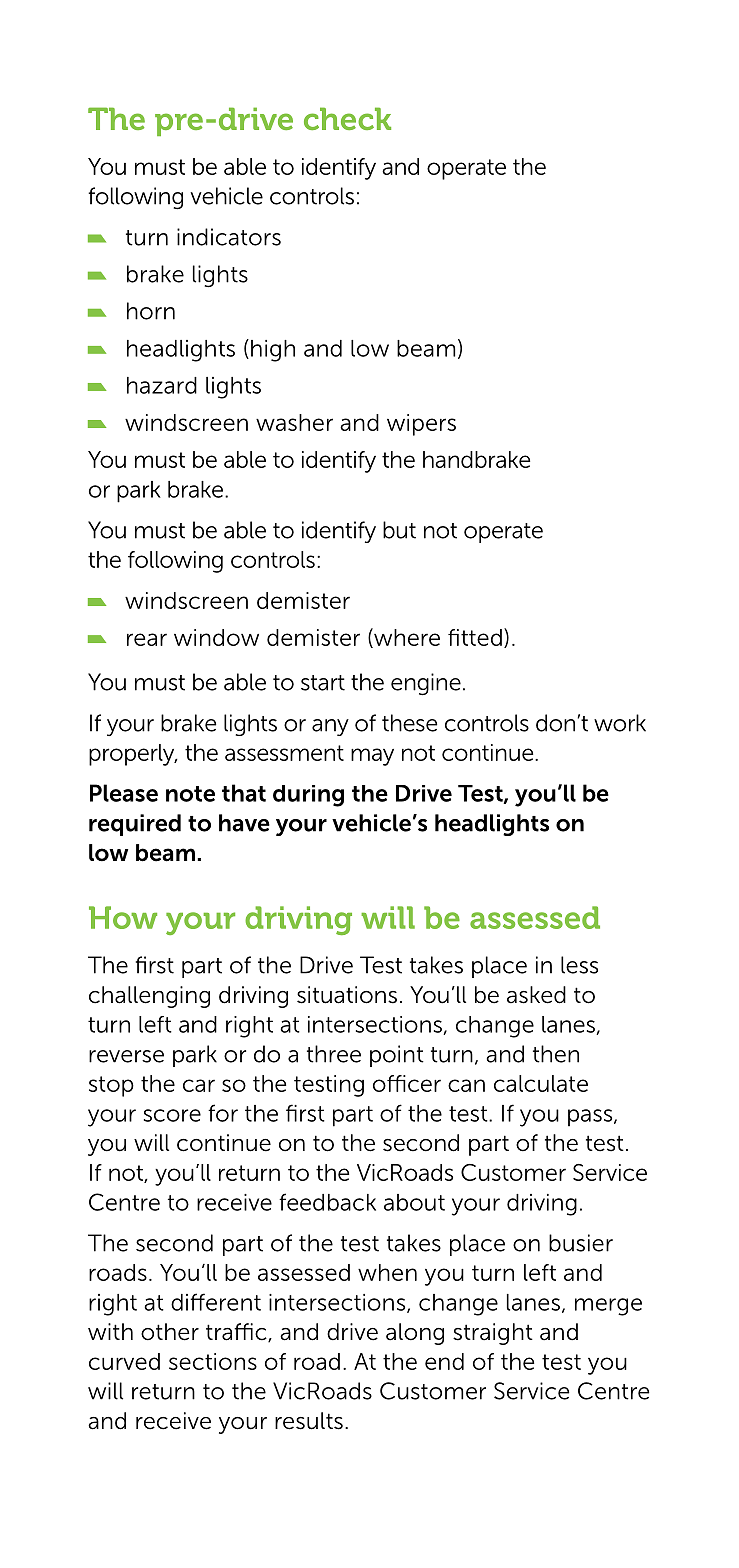 The image size is (739, 1568). What do you see at coordinates (147, 639) in the screenshot?
I see `rear` at bounding box center [147, 639].
